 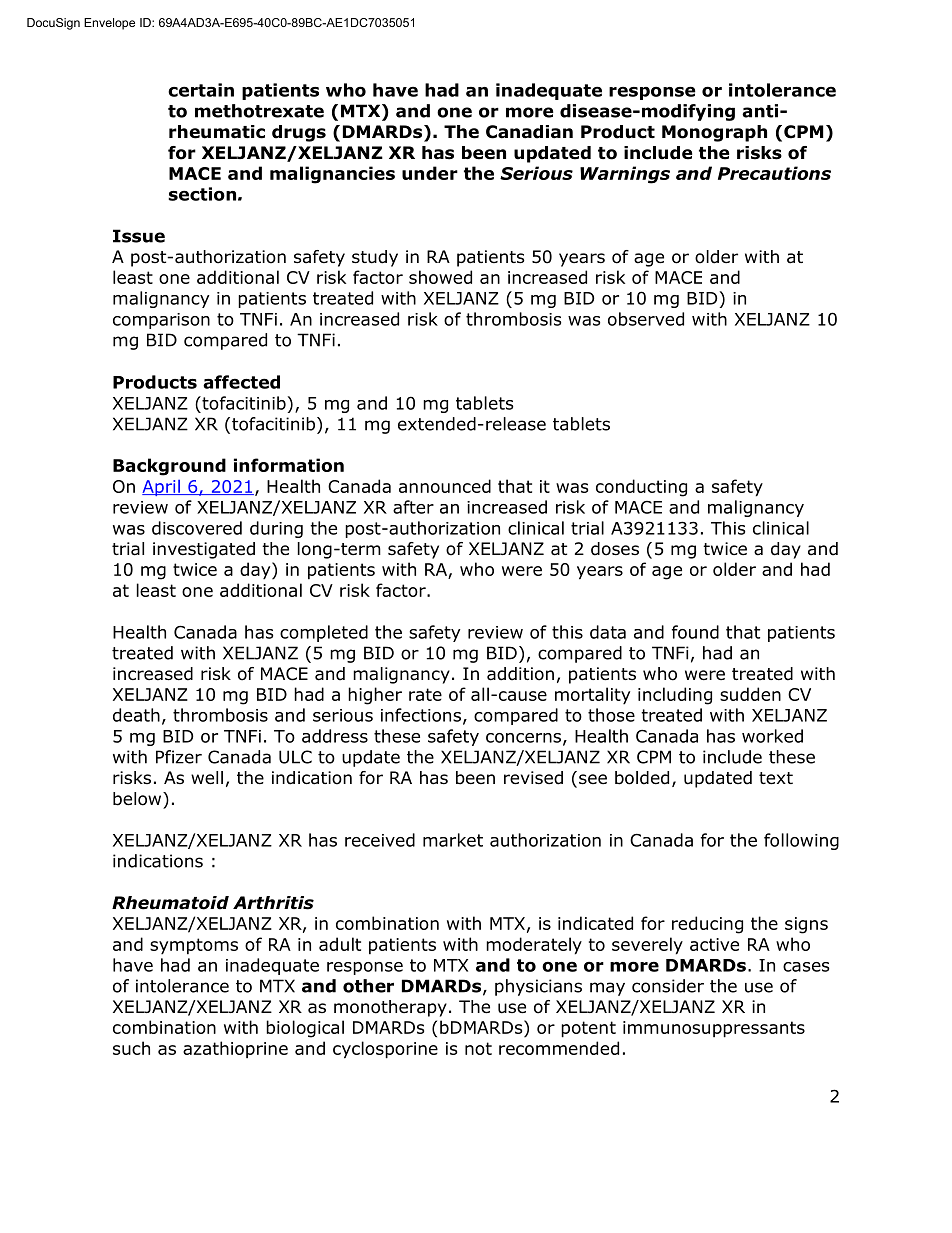 What do you see at coordinates (169, 467) in the image?
I see `Background` at bounding box center [169, 467].
